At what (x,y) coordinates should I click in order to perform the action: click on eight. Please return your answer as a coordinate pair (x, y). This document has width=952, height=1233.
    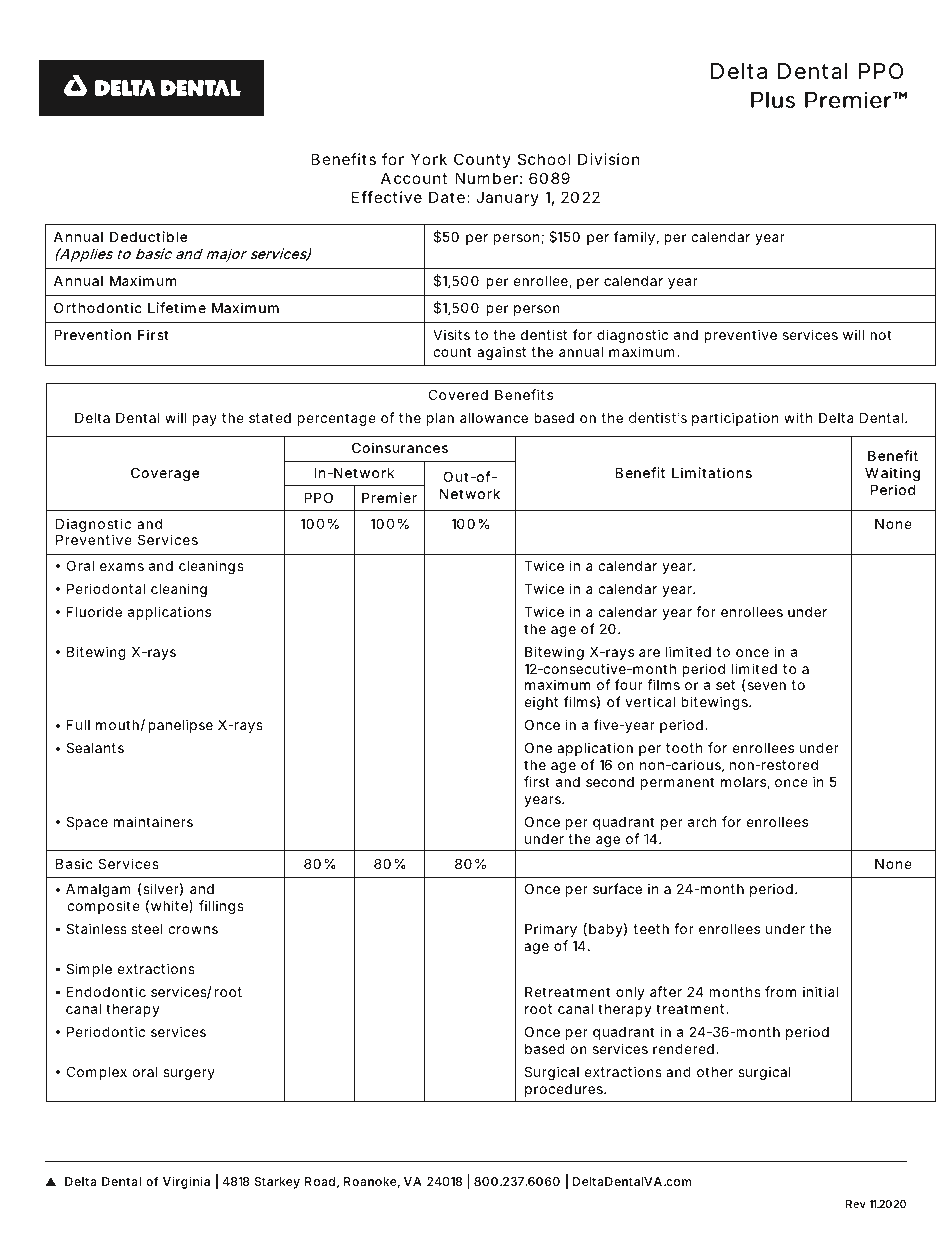
    Looking at the image, I should click on (541, 703).
